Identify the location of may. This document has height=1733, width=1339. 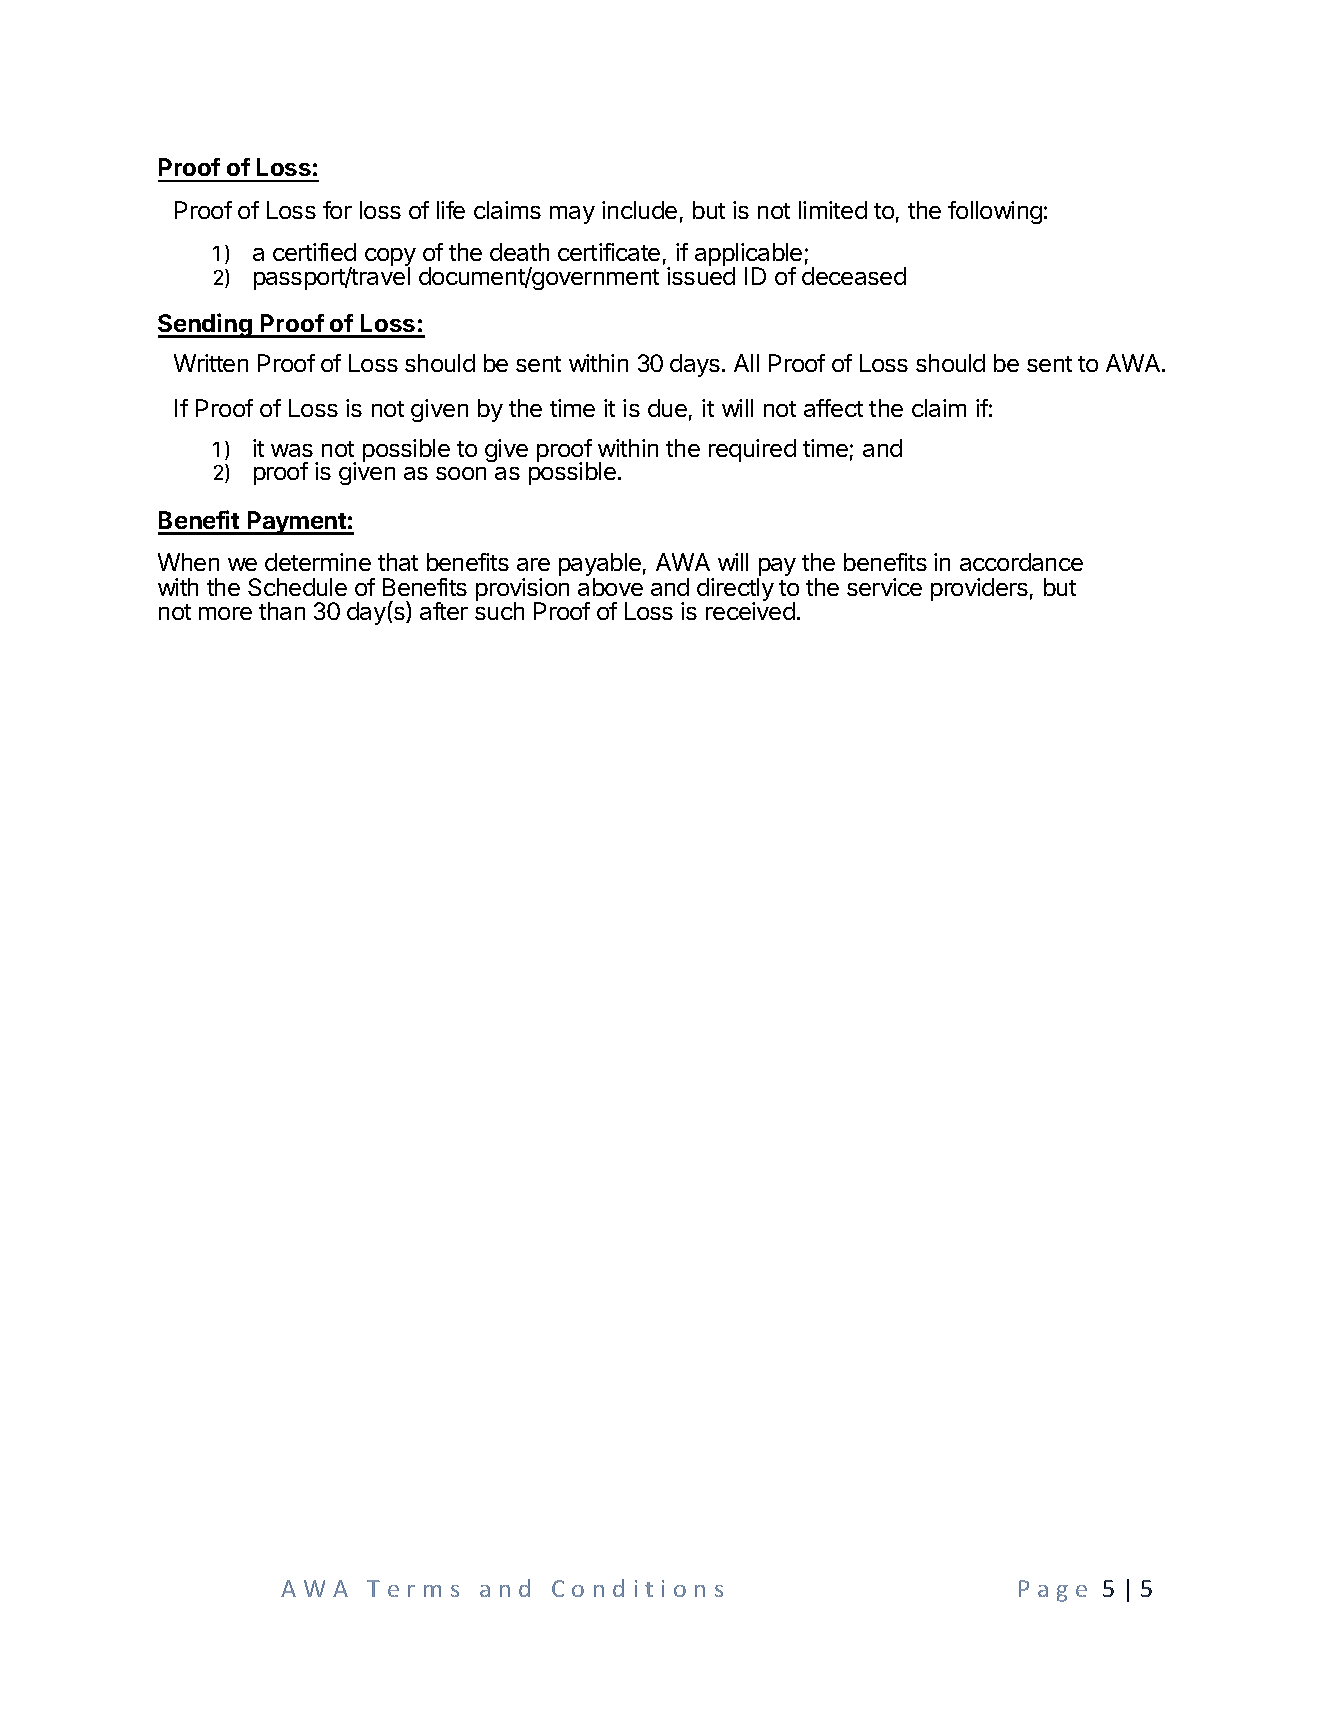
(572, 215).
